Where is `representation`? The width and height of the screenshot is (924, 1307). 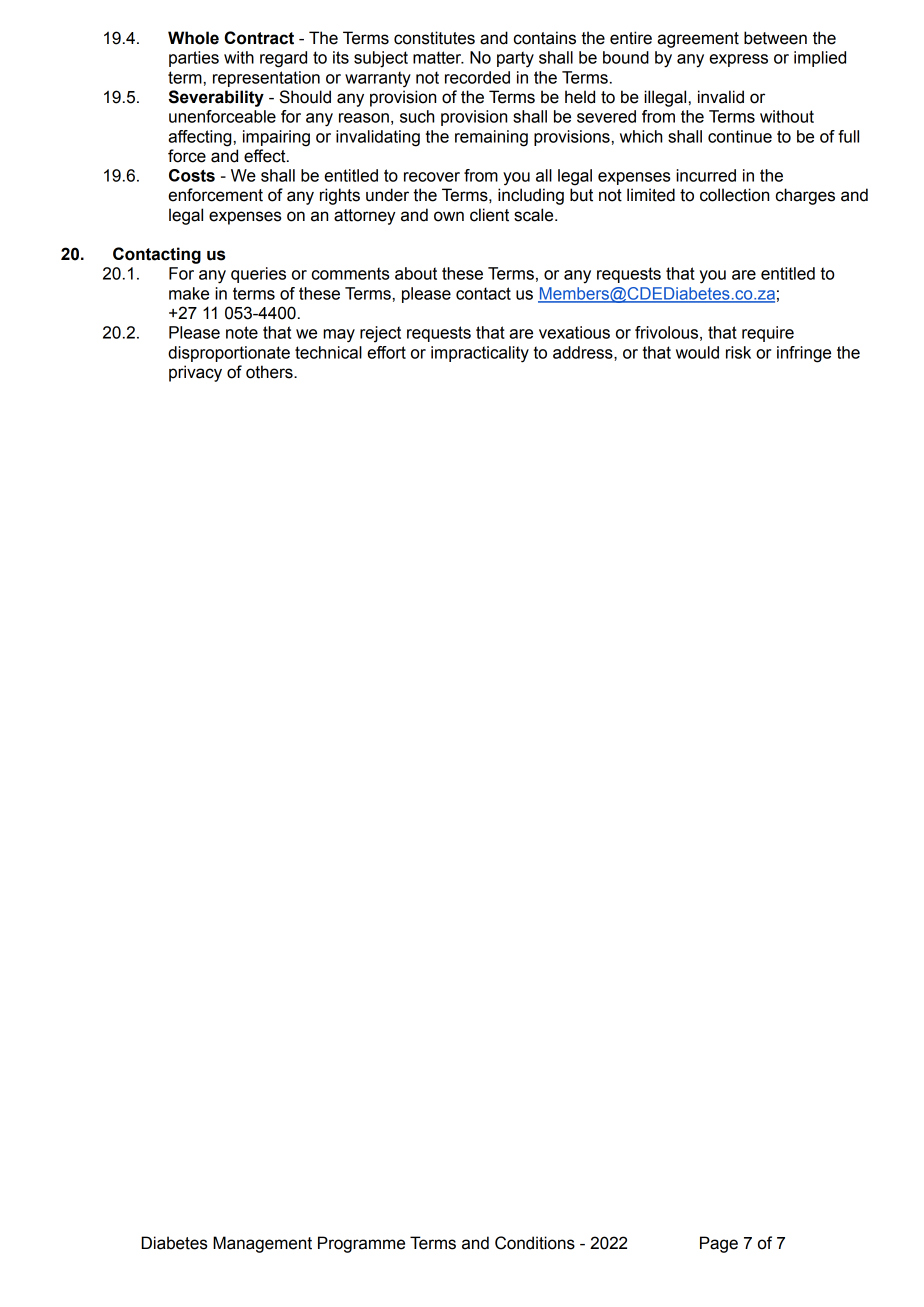
representation is located at coordinates (266, 79).
